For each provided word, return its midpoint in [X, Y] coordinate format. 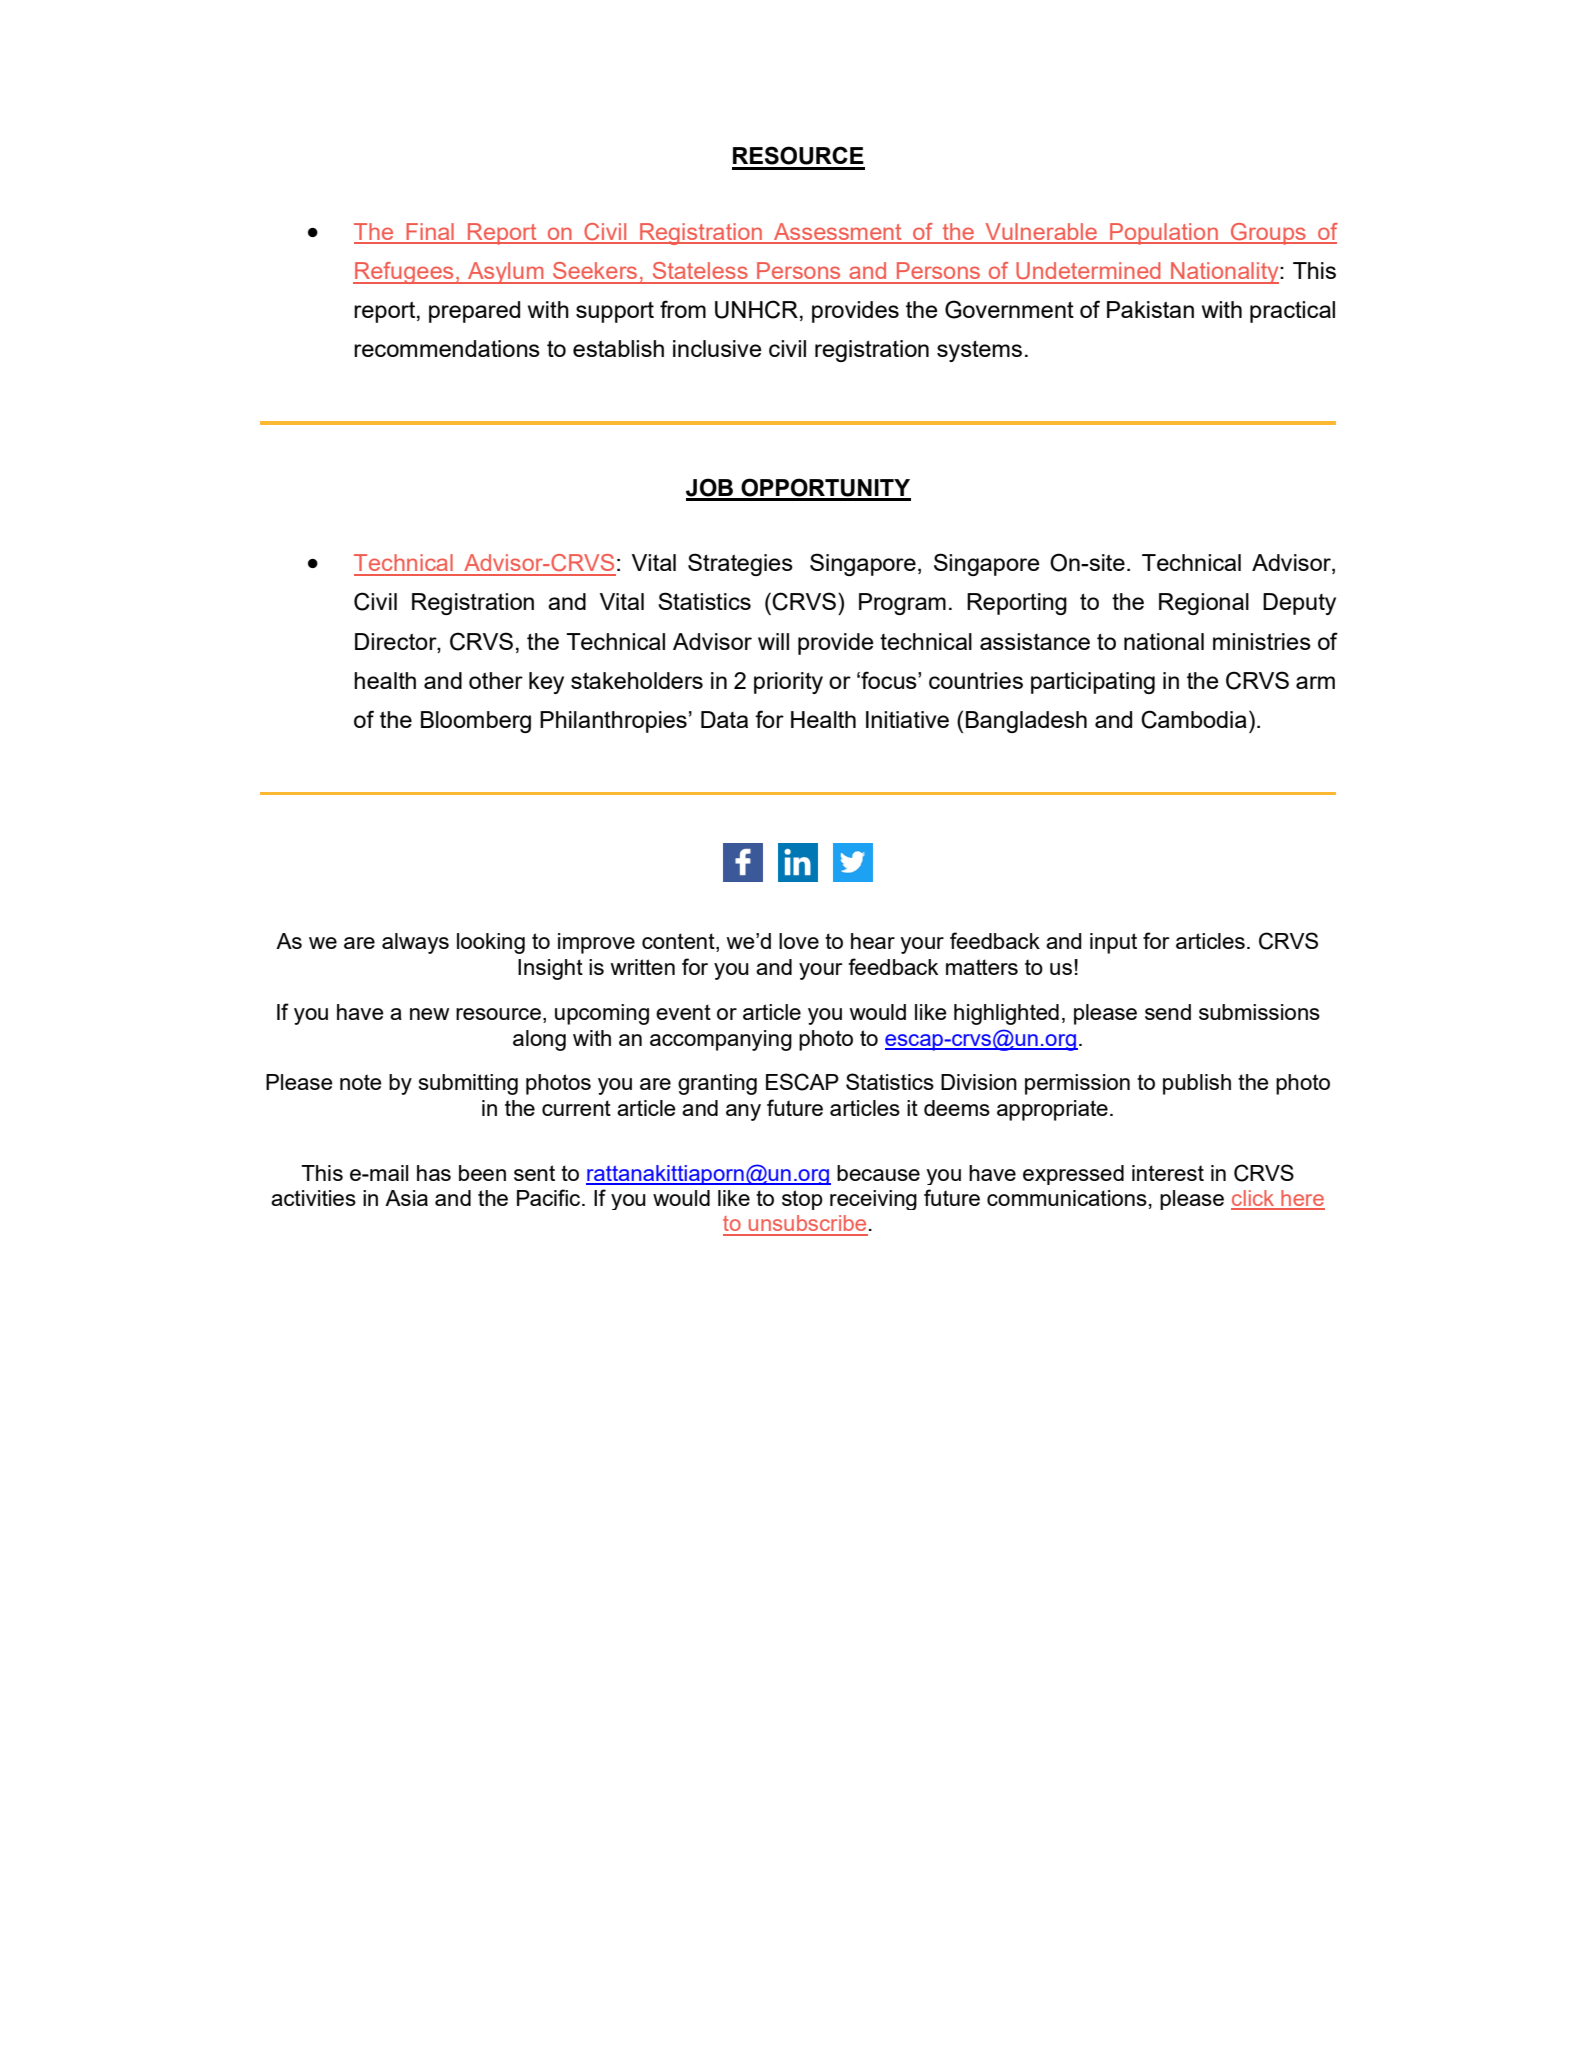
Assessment [838, 233]
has [434, 1173]
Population [1164, 234]
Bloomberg [476, 722]
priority [788, 683]
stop [802, 1200]
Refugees [404, 273]
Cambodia [1194, 719]
